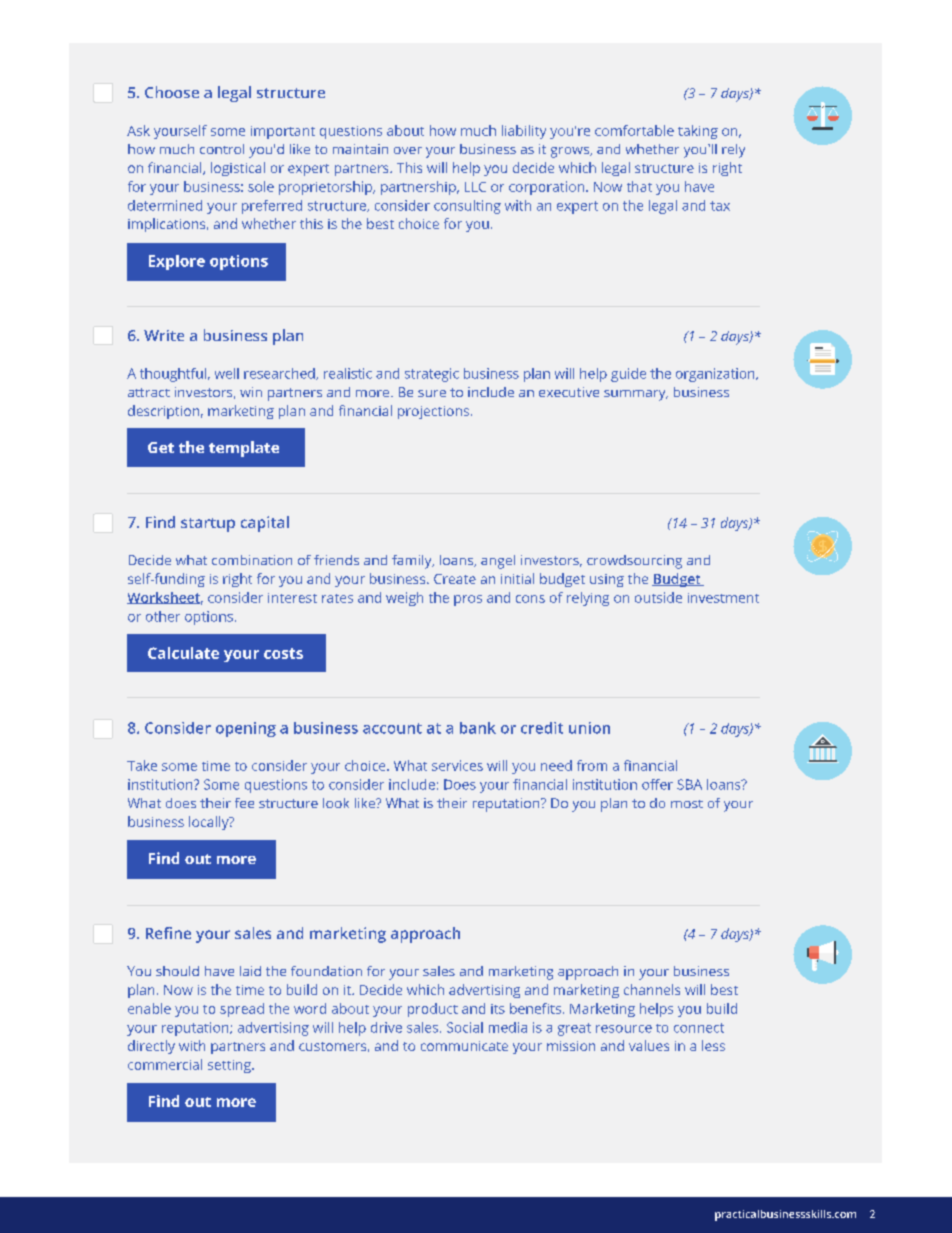  I want to click on control, so click(222, 149).
